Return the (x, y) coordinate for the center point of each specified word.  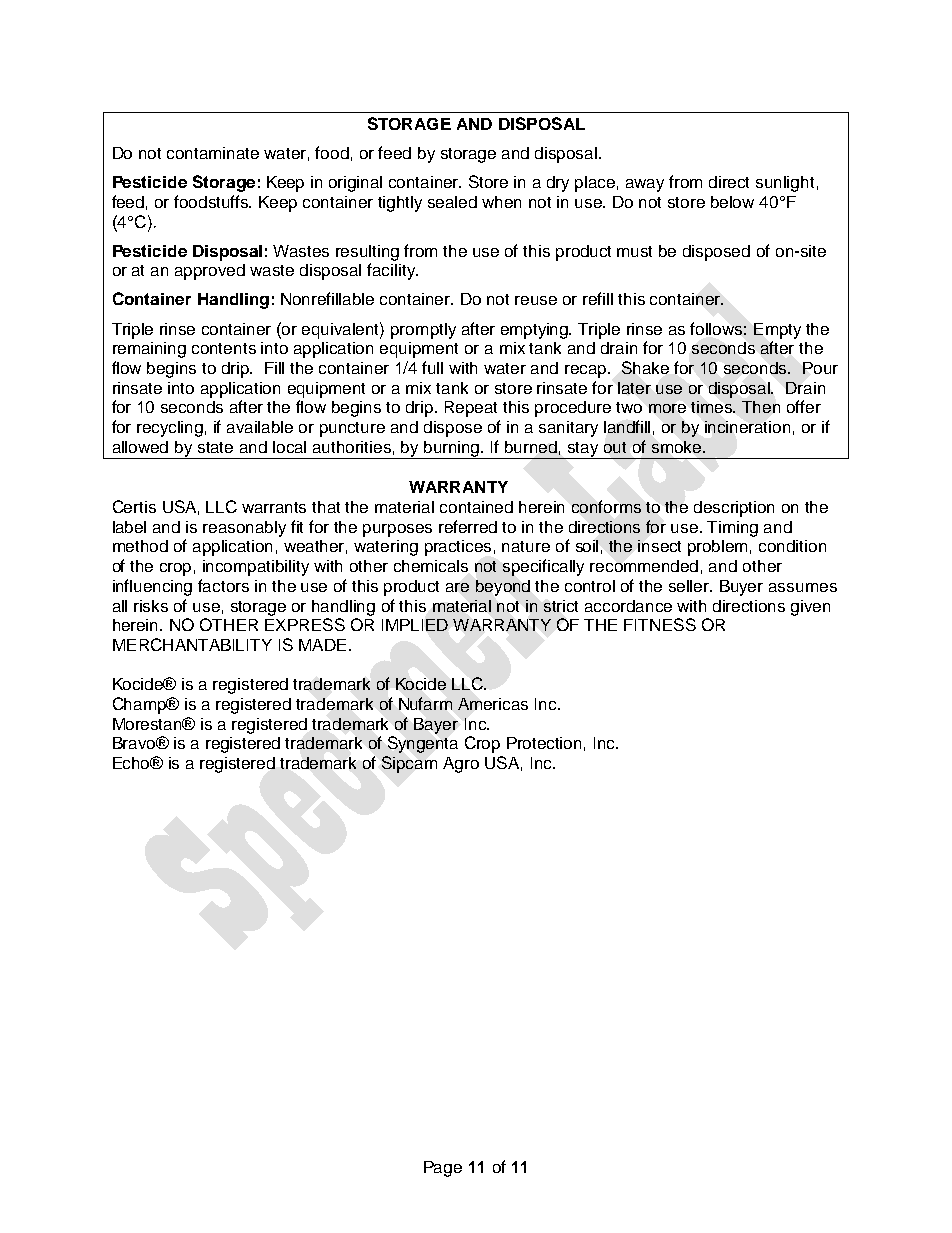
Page (443, 1169)
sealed (452, 202)
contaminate (213, 153)
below (732, 202)
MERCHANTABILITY (192, 644)
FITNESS (660, 624)
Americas (493, 704)
